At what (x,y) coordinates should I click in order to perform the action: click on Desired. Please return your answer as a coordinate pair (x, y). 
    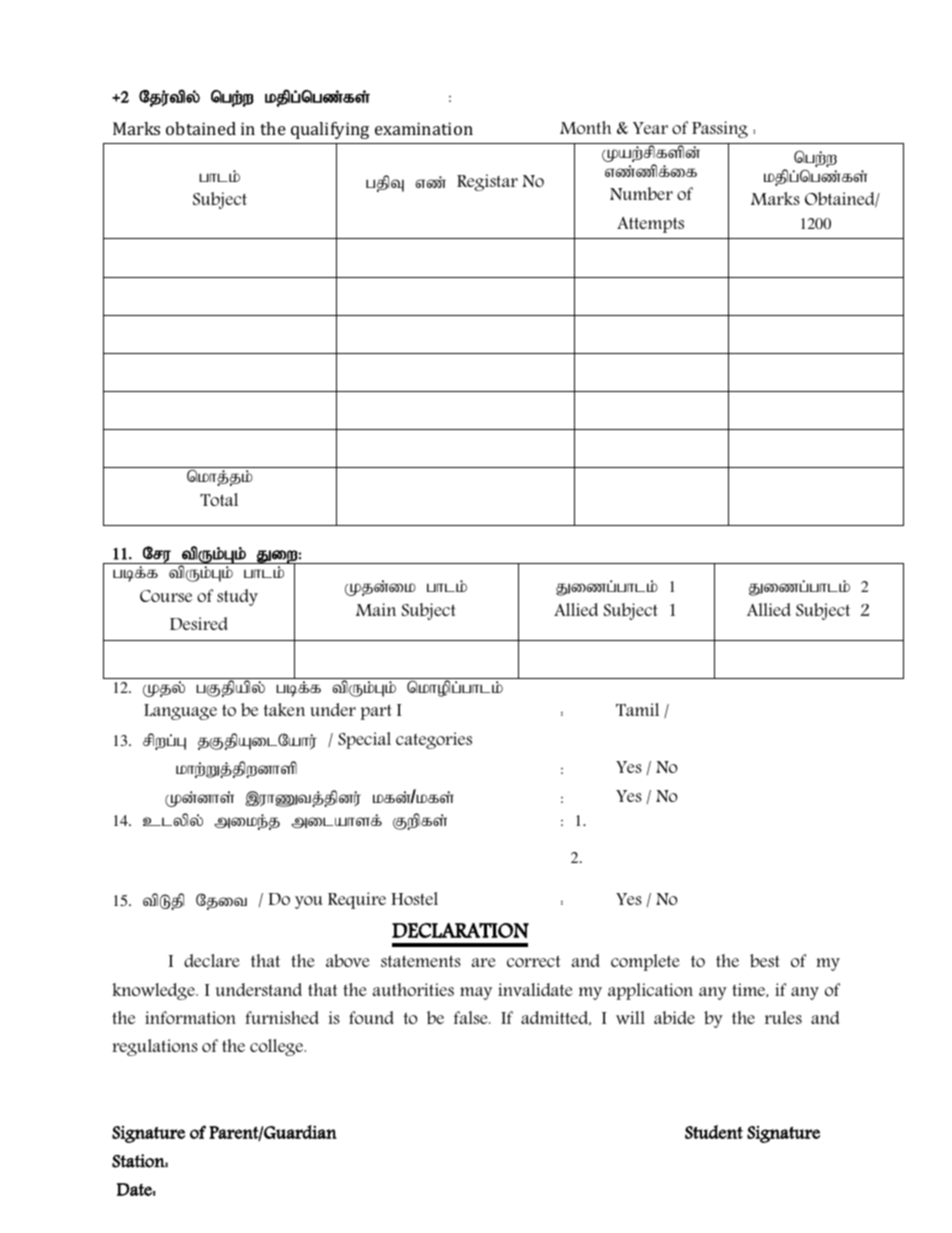
    Looking at the image, I should click on (199, 623).
